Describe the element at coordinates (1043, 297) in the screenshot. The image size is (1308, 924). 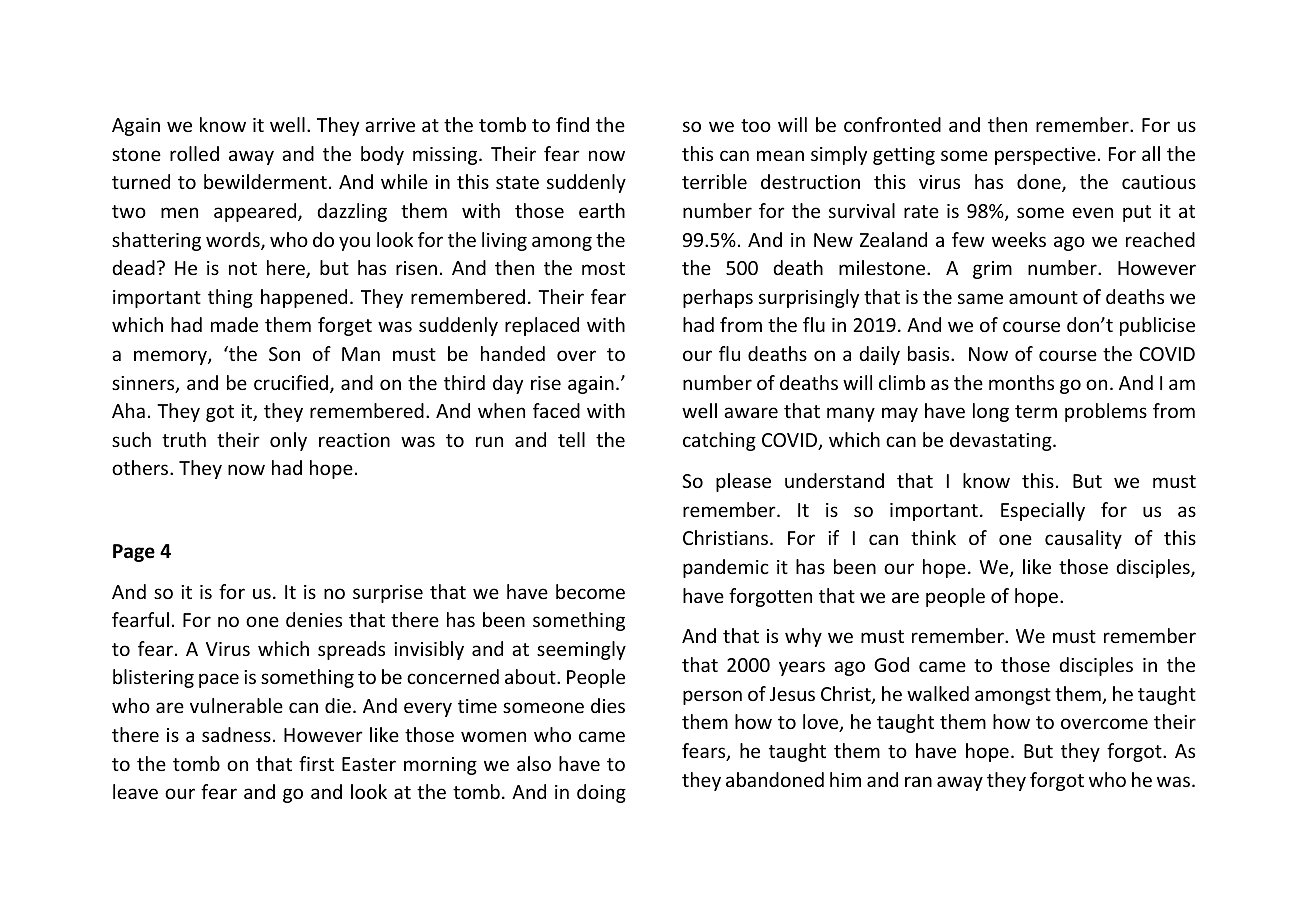
I see `amount` at that location.
